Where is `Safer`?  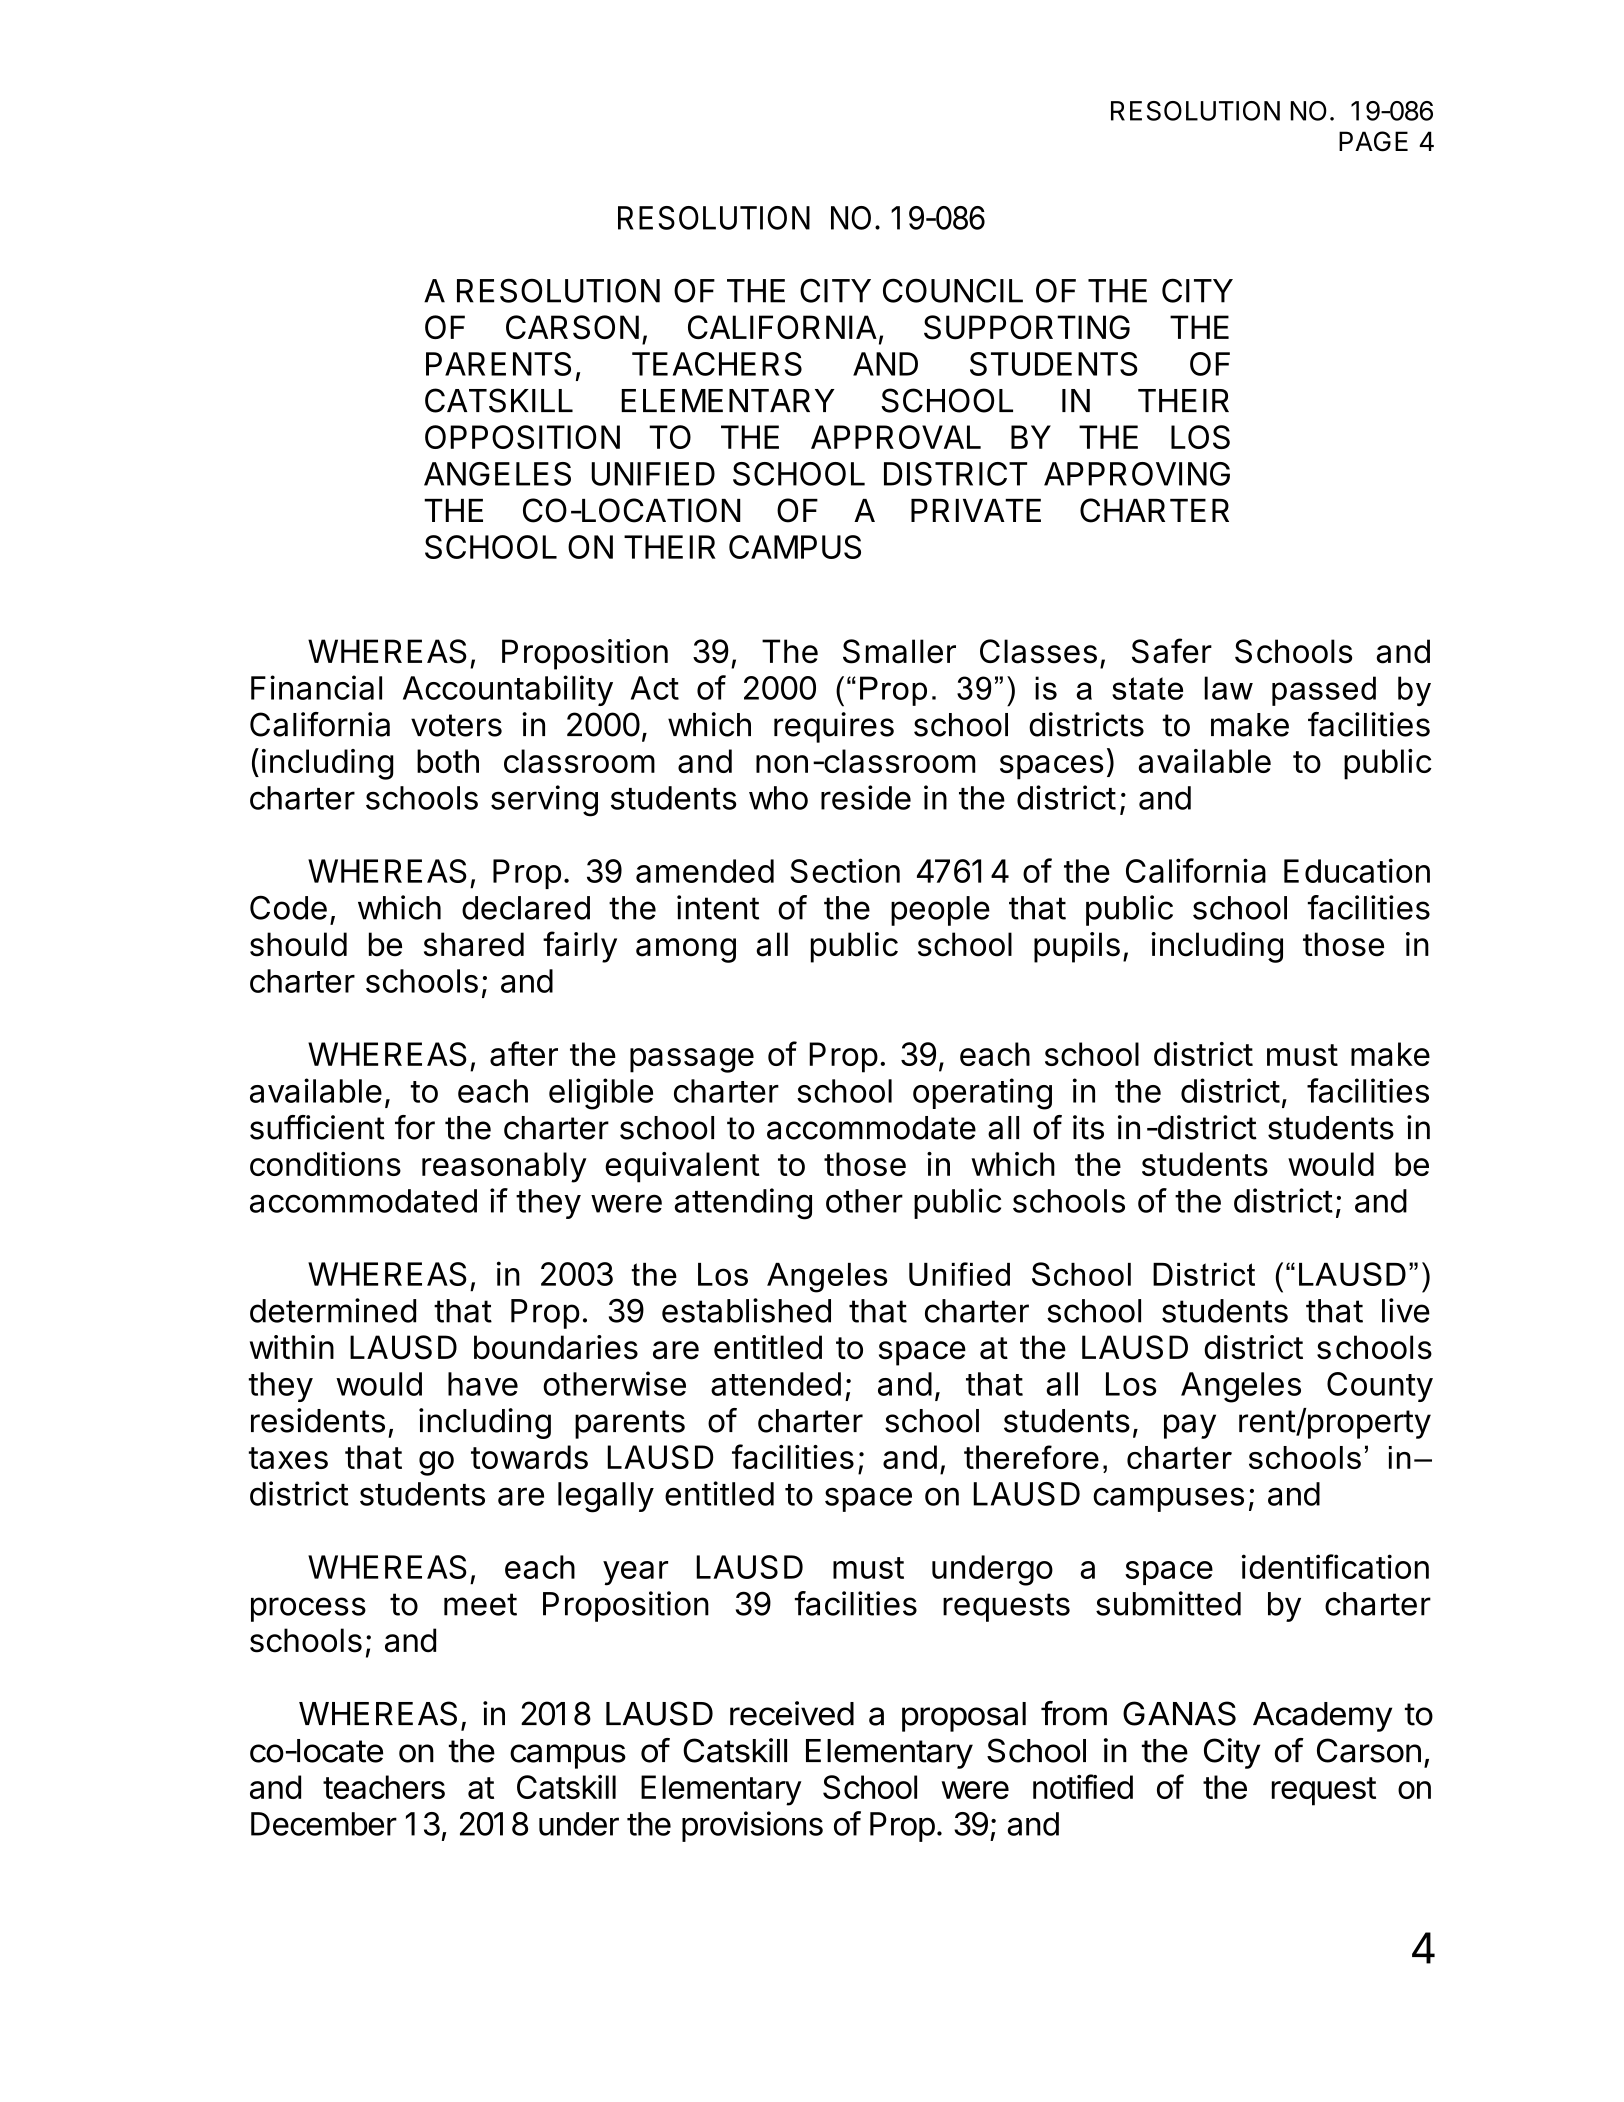 Safer is located at coordinates (1172, 651).
